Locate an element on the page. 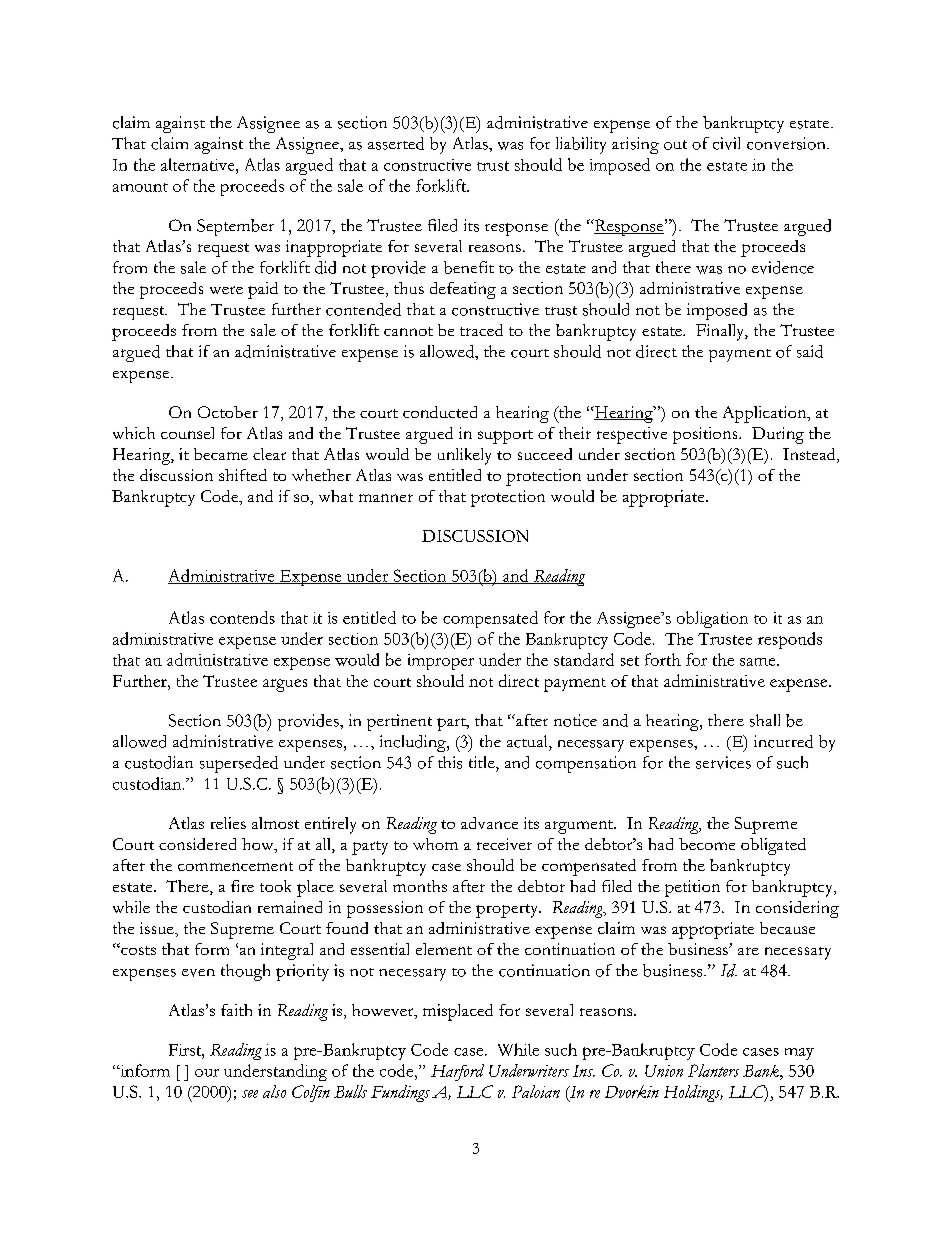 Image resolution: width=952 pixels, height=1233 pixels. positions is located at coordinates (706, 435).
